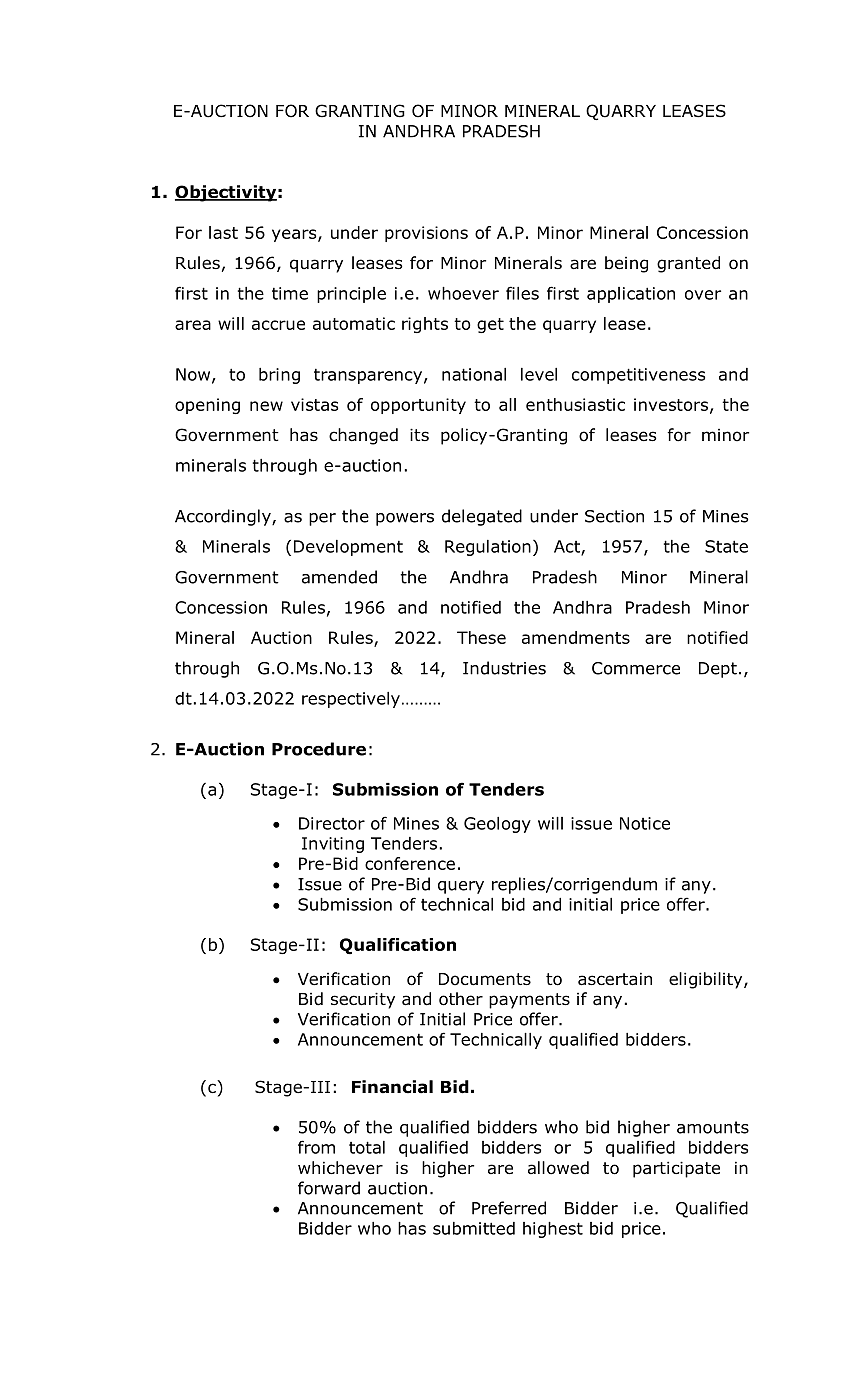 Image resolution: width=849 pixels, height=1400 pixels. What do you see at coordinates (223, 232) in the screenshot?
I see `last` at bounding box center [223, 232].
